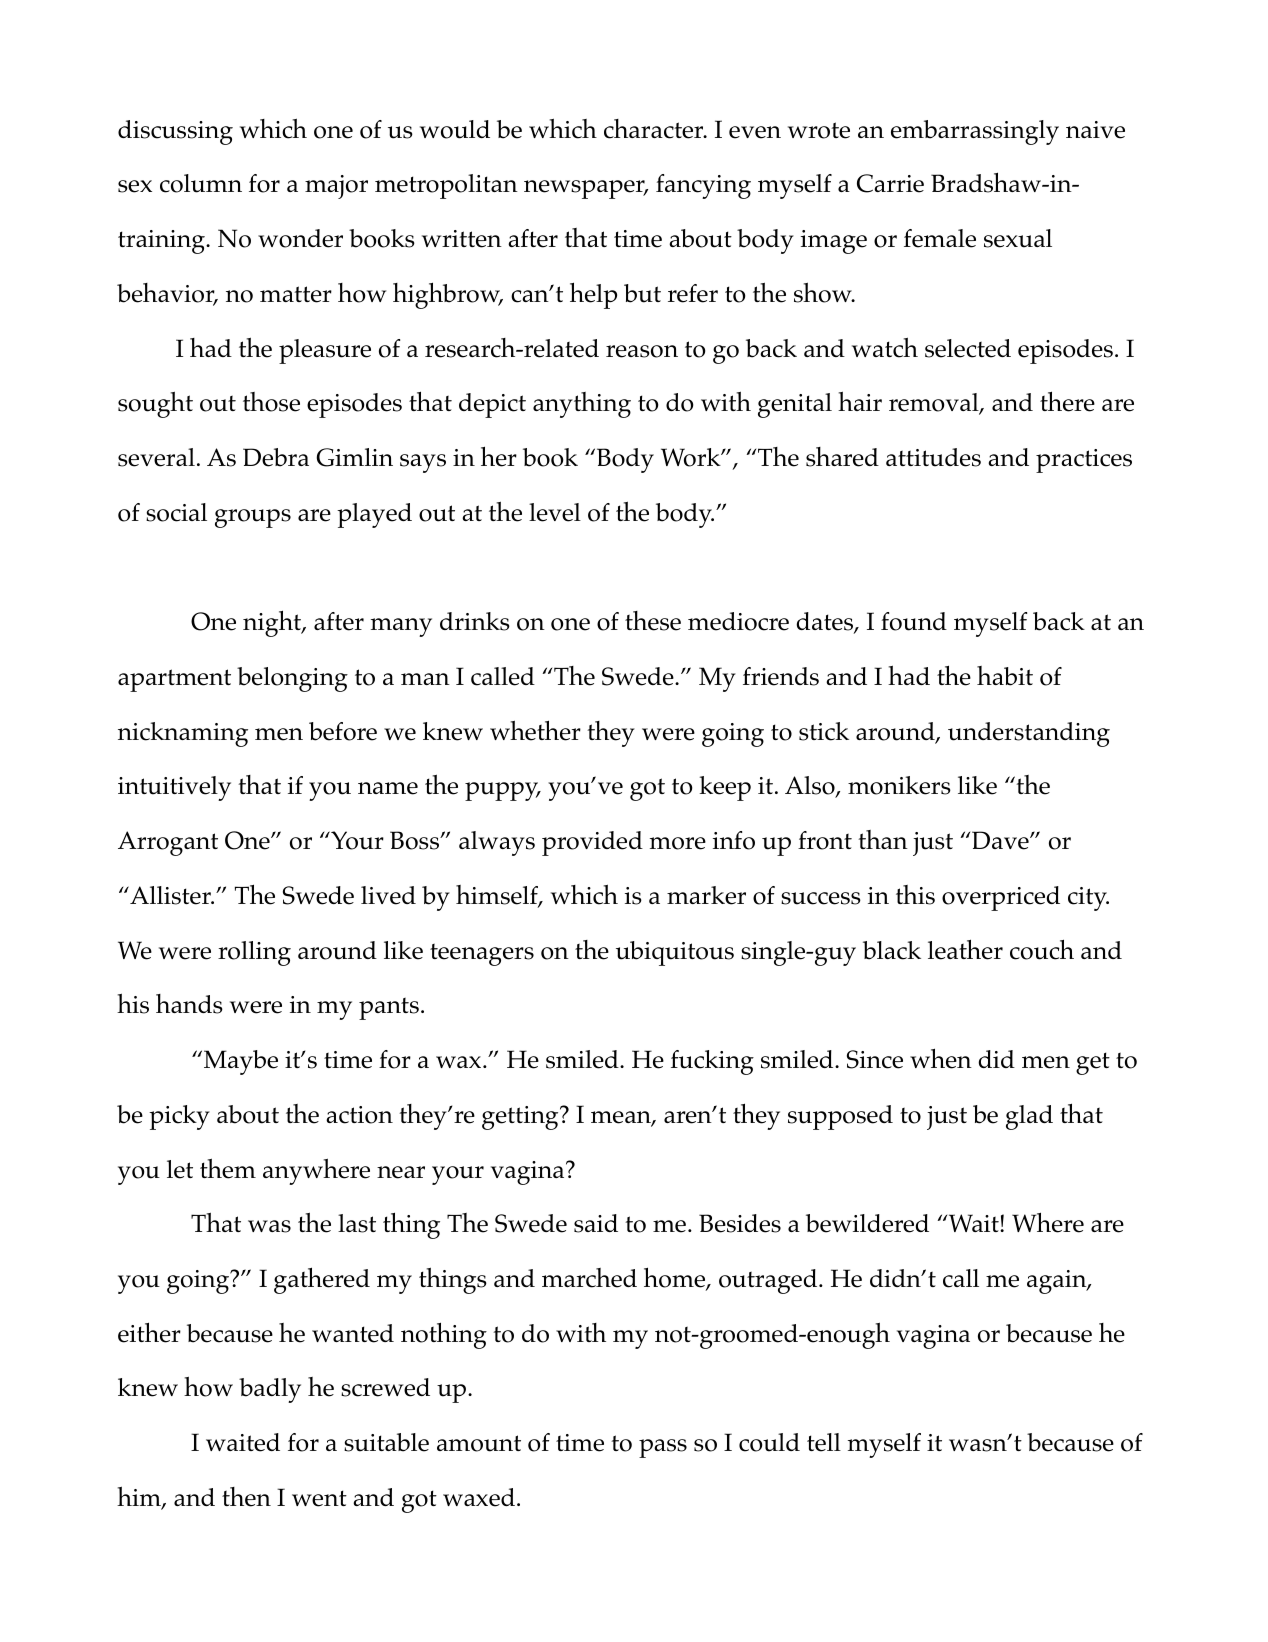 The width and height of the screenshot is (1268, 1642). Describe the element at coordinates (655, 129) in the screenshot. I see `character` at that location.
